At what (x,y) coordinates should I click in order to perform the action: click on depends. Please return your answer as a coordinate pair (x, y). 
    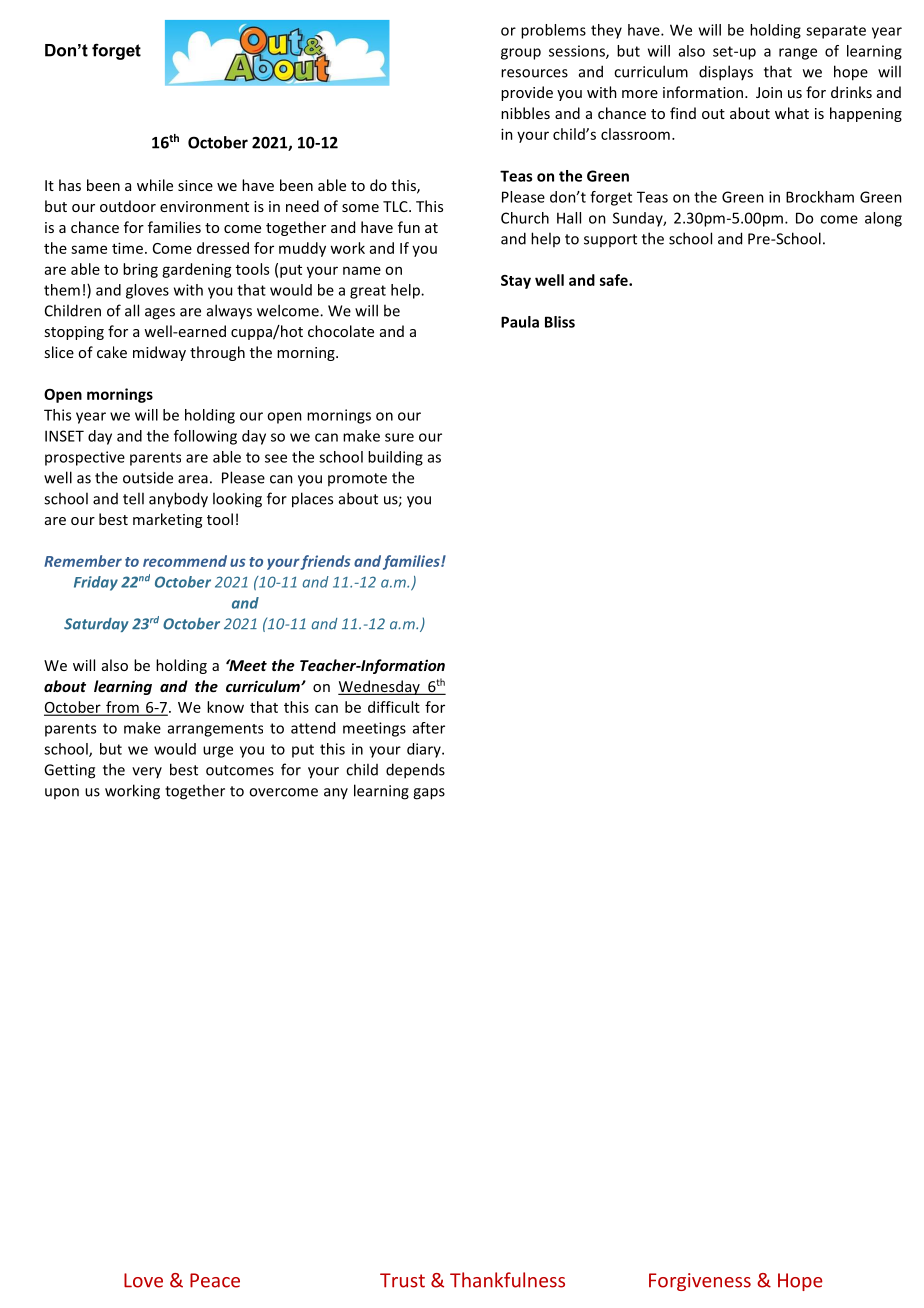
    Looking at the image, I should click on (415, 771).
